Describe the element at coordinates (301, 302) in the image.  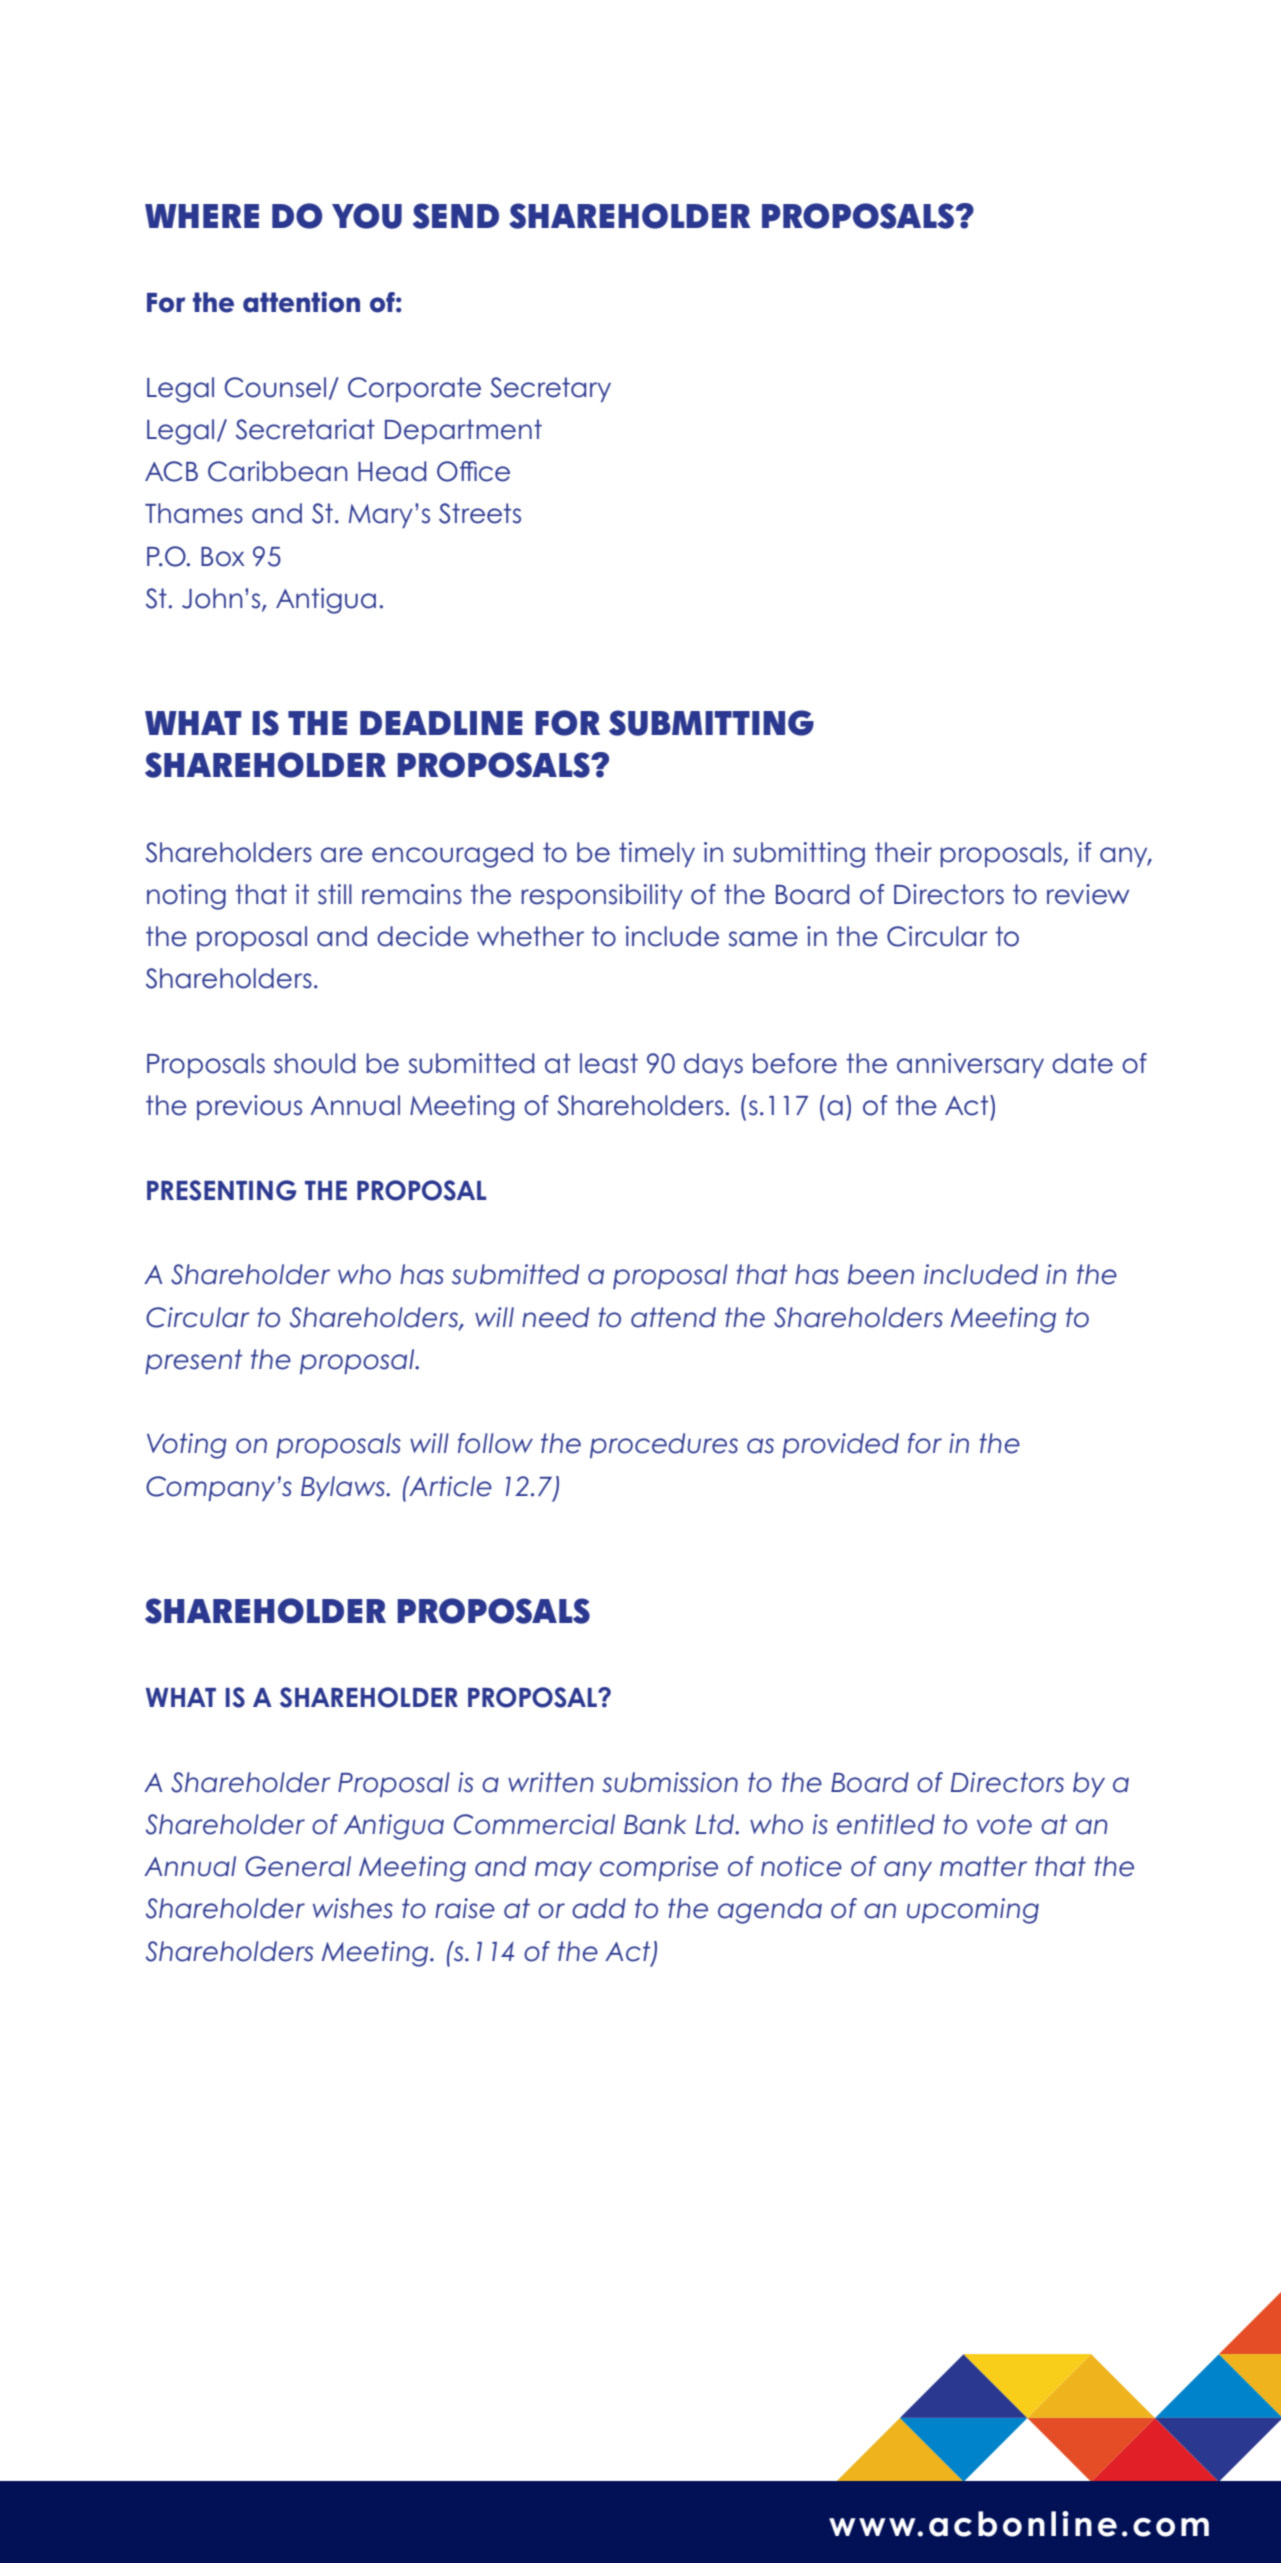
I see `attention` at that location.
